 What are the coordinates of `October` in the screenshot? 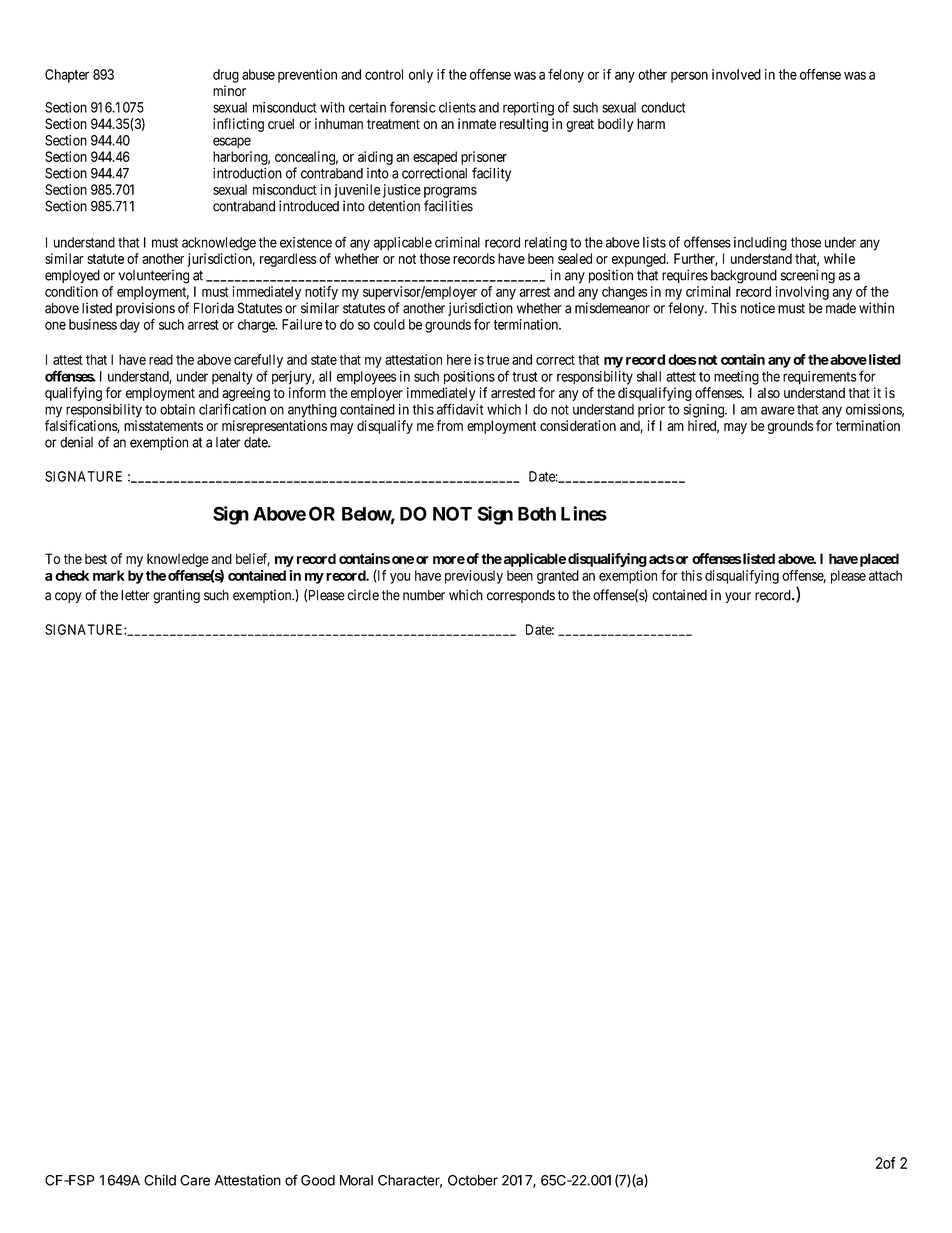 It's located at (473, 1180).
